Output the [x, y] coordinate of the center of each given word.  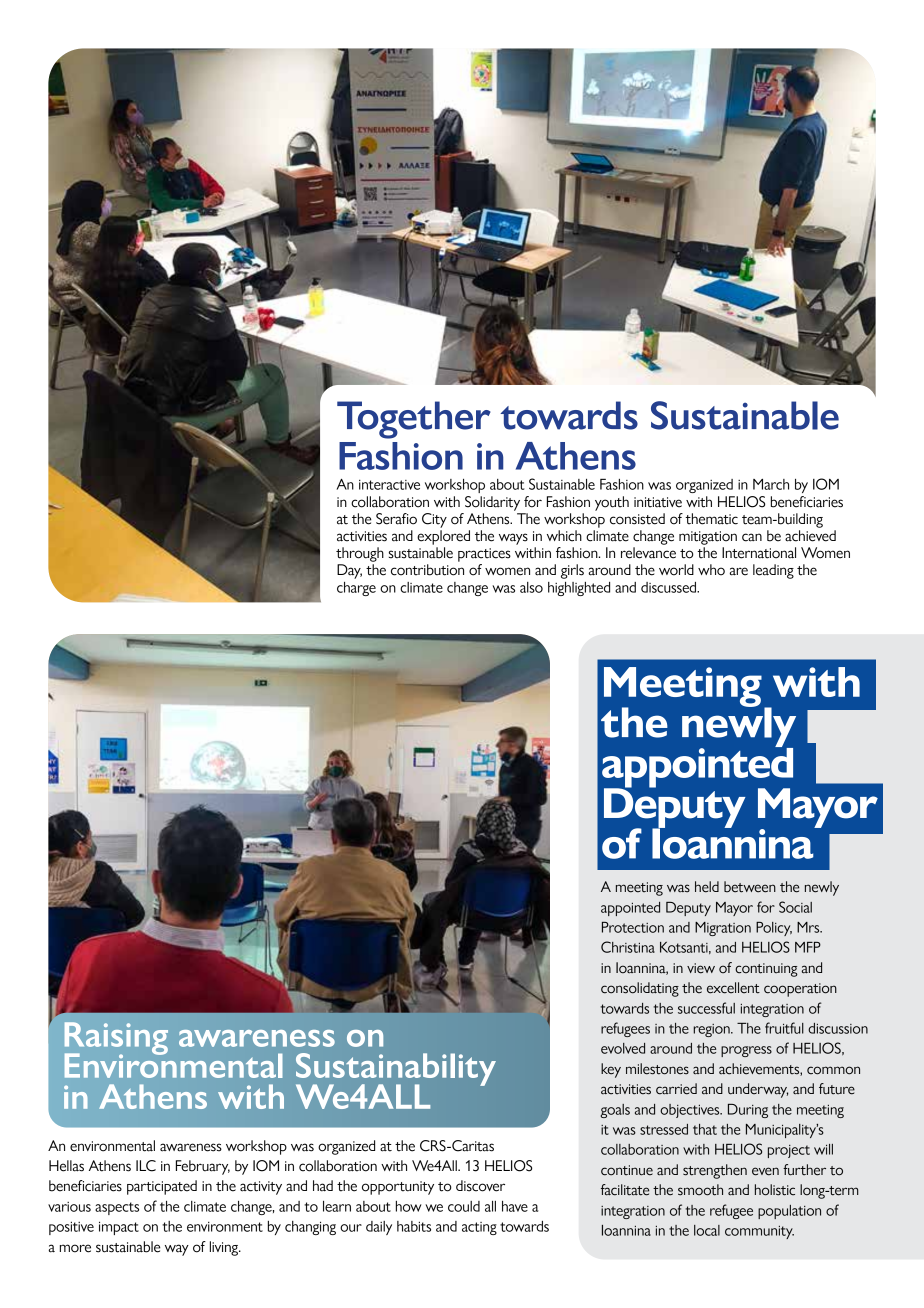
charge [356, 589]
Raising [116, 1039]
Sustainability [396, 1070]
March [771, 484]
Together [414, 420]
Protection [633, 927]
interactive [389, 485]
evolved [623, 1048]
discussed [670, 587]
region [712, 1030]
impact [119, 1228]
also [531, 587]
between [750, 887]
